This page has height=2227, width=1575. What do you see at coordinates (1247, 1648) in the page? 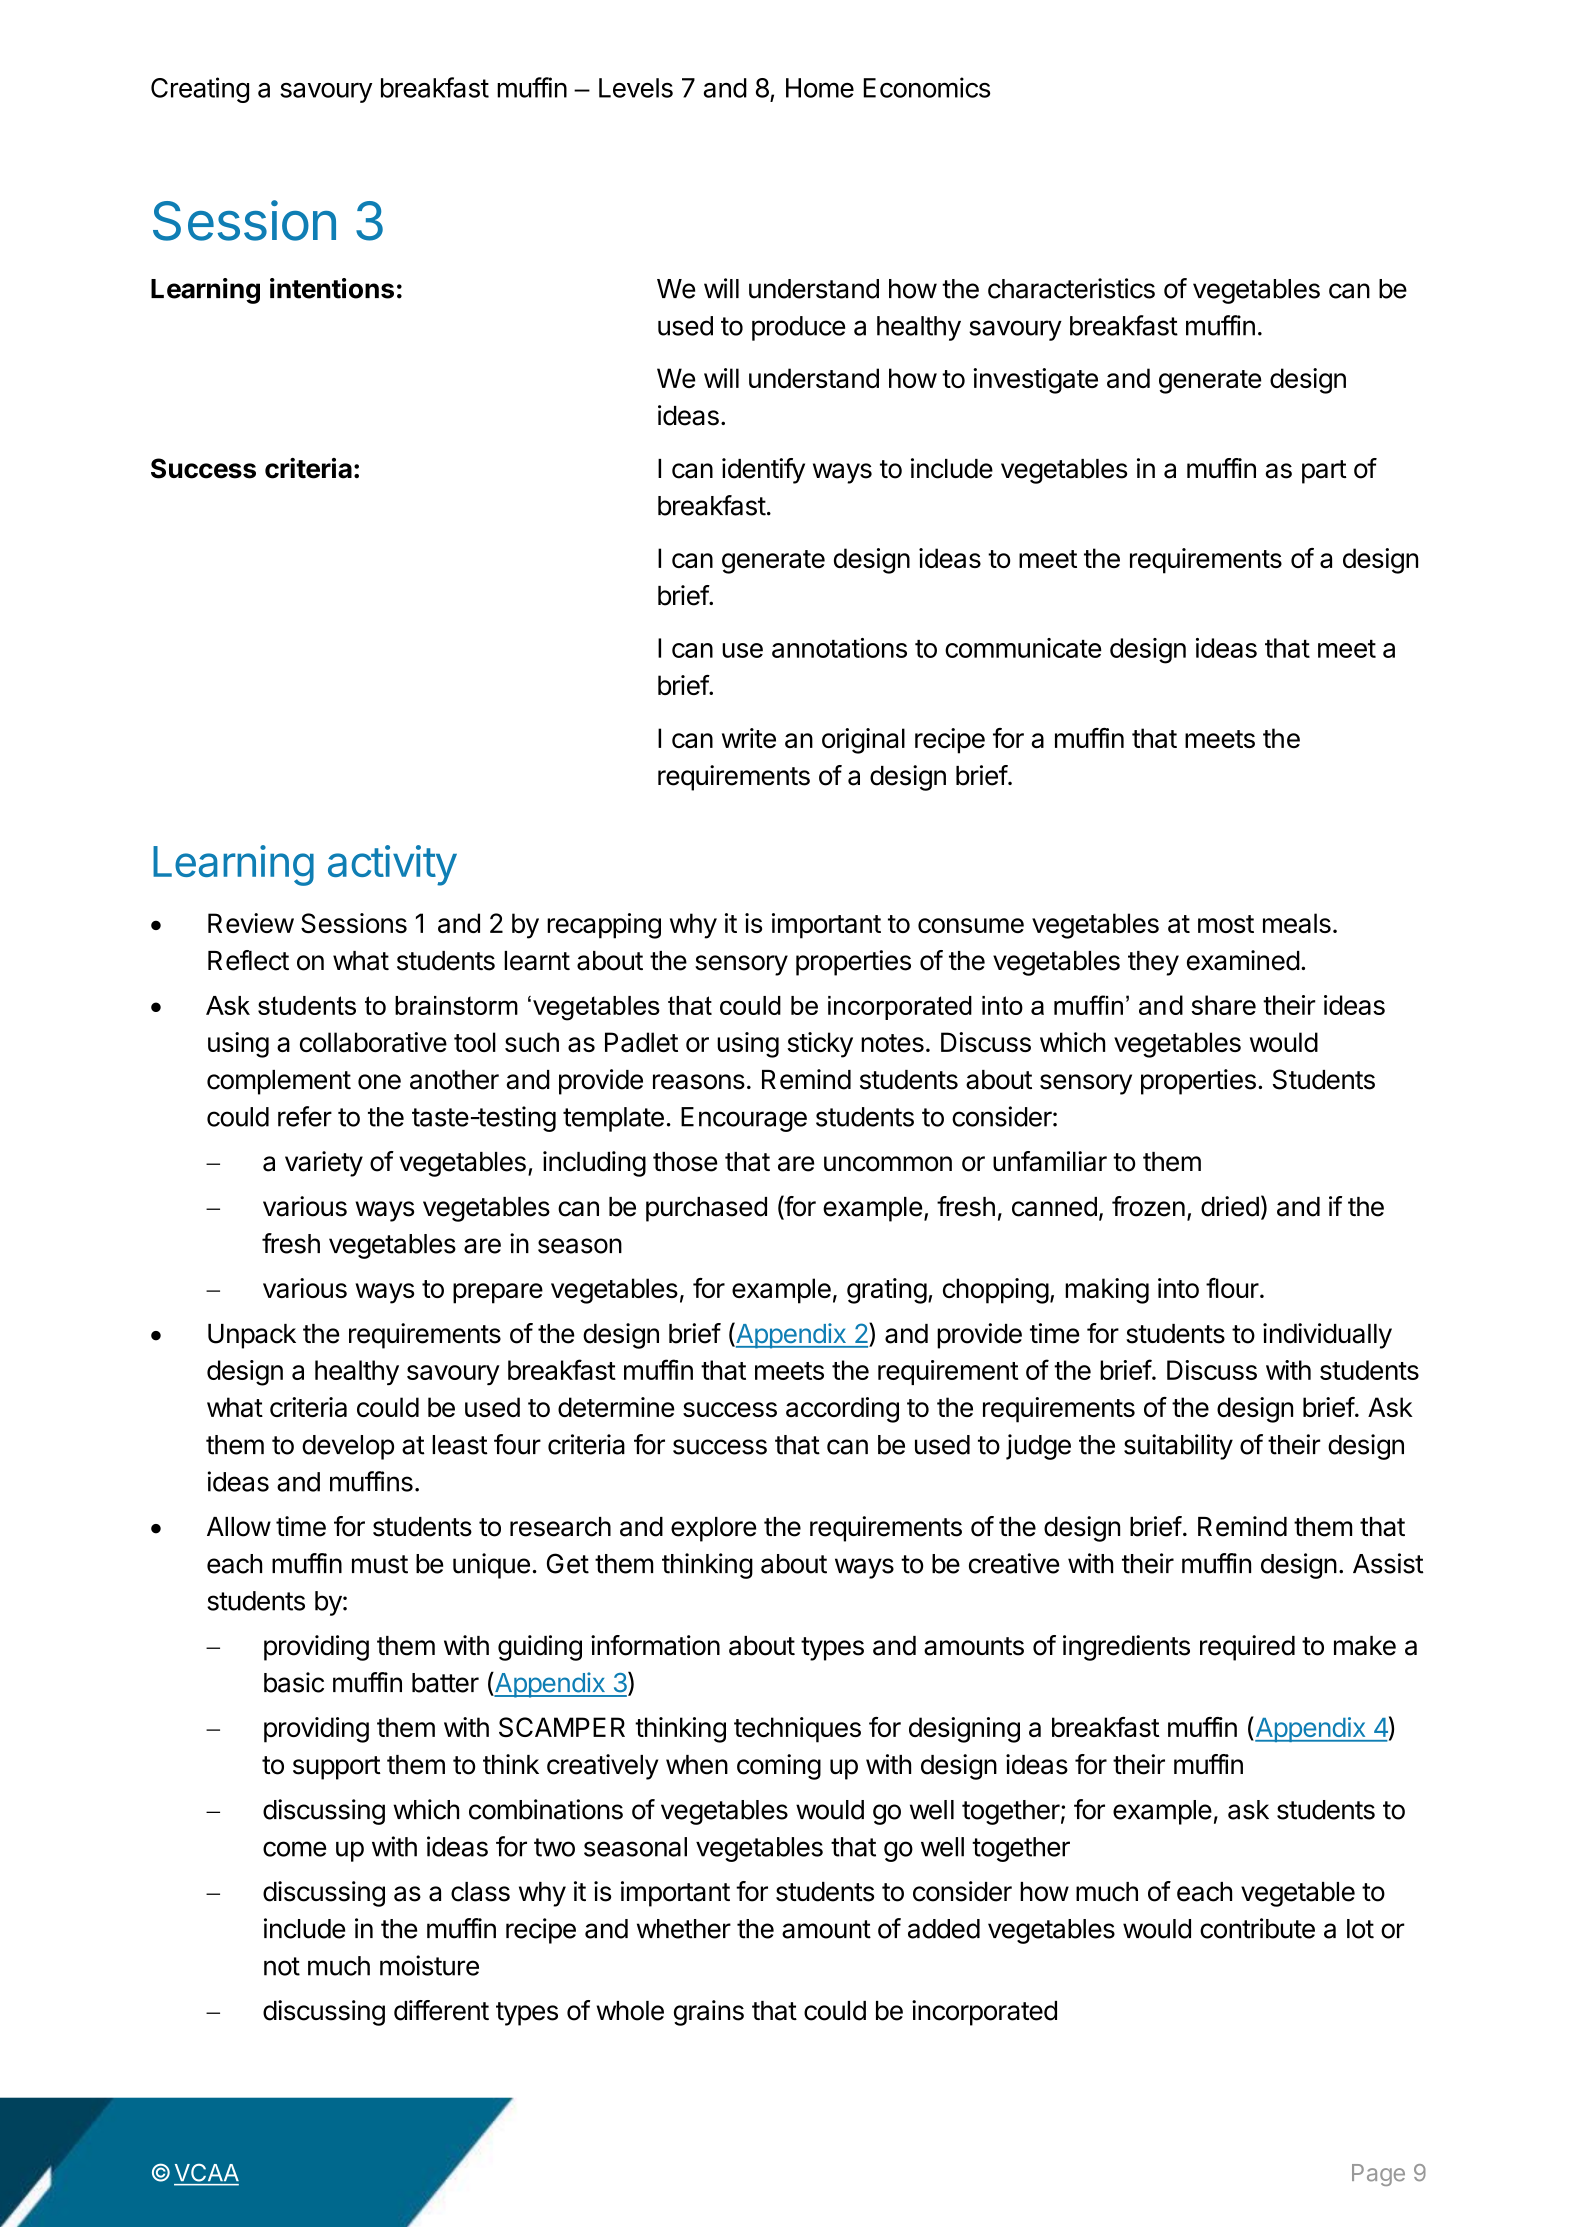
I see `required` at bounding box center [1247, 1648].
